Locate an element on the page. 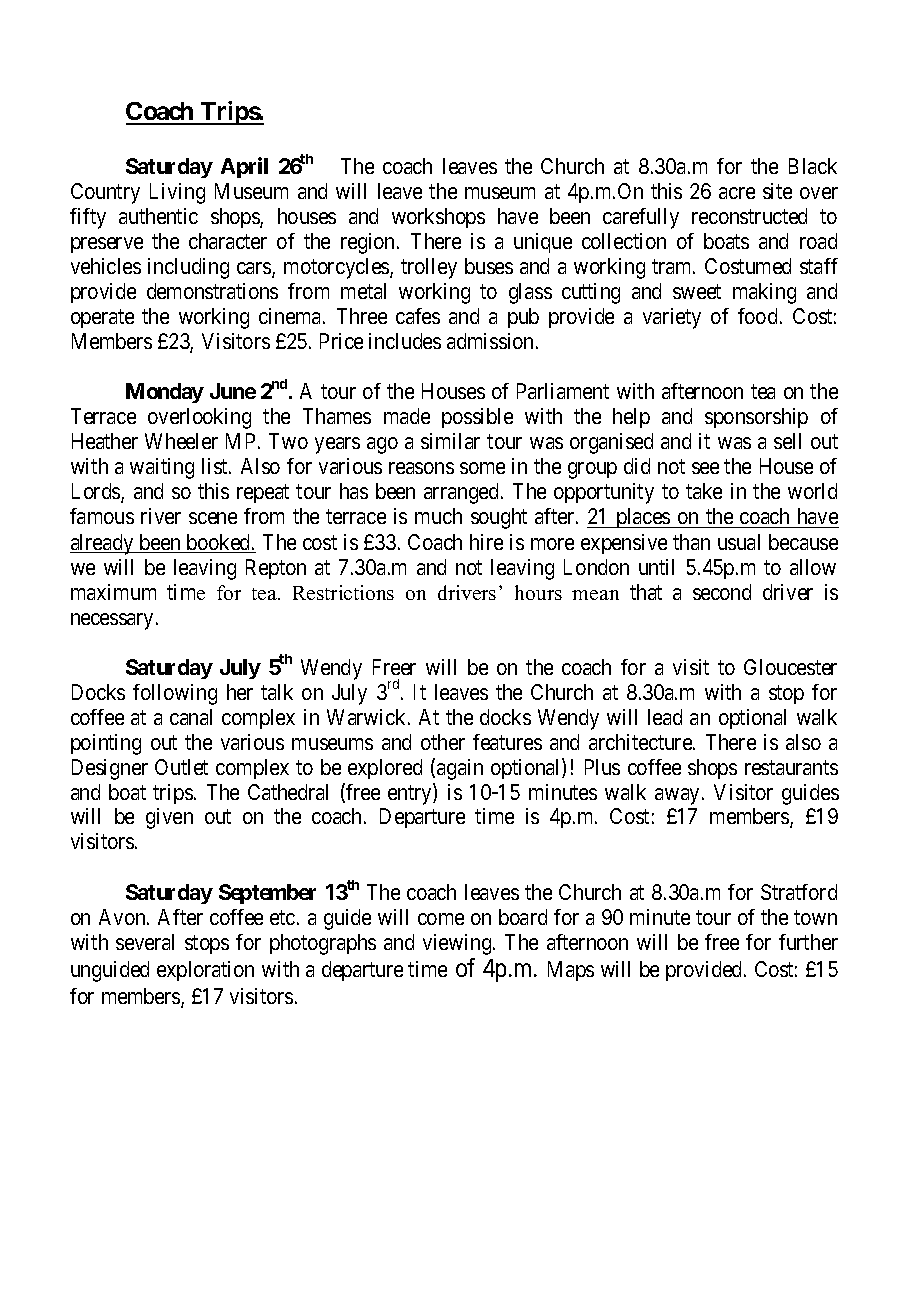  further is located at coordinates (808, 942).
